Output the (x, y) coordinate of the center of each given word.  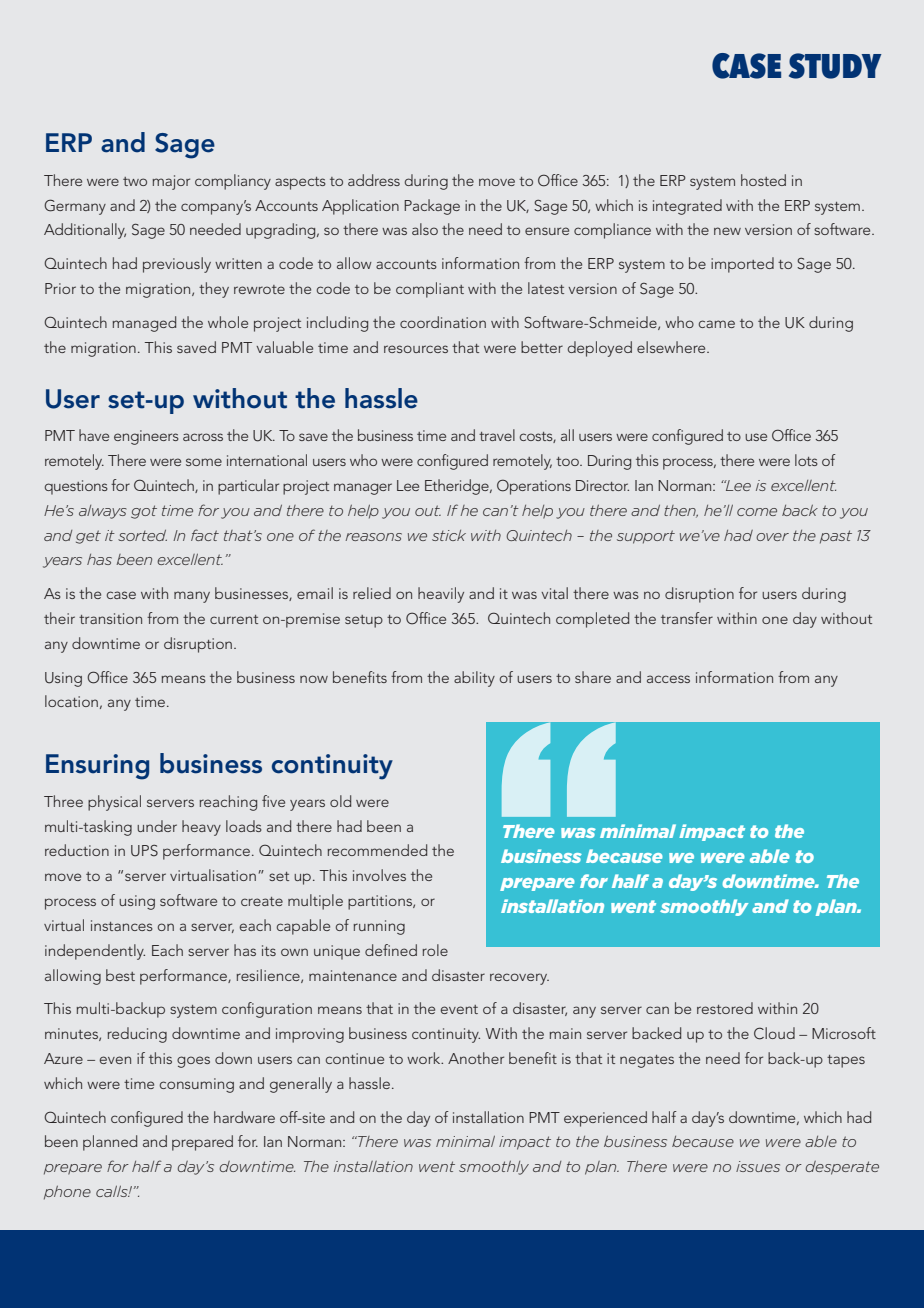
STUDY (835, 66)
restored (725, 1008)
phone (67, 1193)
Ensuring (97, 767)
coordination (443, 322)
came (717, 324)
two (135, 181)
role (435, 950)
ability (474, 679)
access (668, 679)
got (144, 512)
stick (449, 535)
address (374, 180)
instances (122, 925)
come (757, 512)
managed (144, 324)
